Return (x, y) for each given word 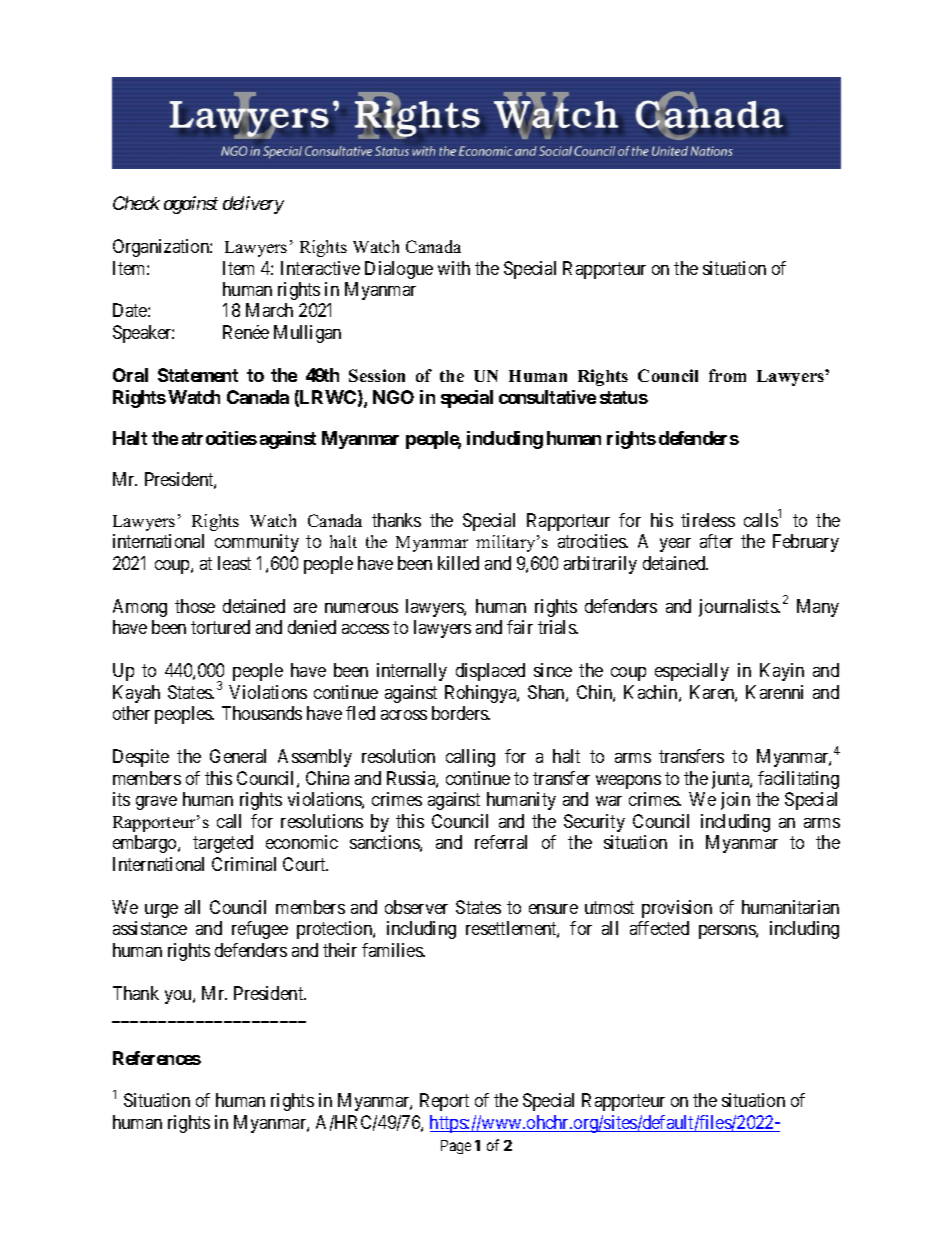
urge (161, 911)
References (157, 1058)
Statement (198, 375)
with (454, 268)
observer (416, 907)
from (727, 375)
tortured (220, 627)
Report (444, 1102)
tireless (708, 520)
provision (677, 909)
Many (818, 608)
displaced (490, 672)
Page (456, 1147)
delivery (253, 205)
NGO (393, 397)
